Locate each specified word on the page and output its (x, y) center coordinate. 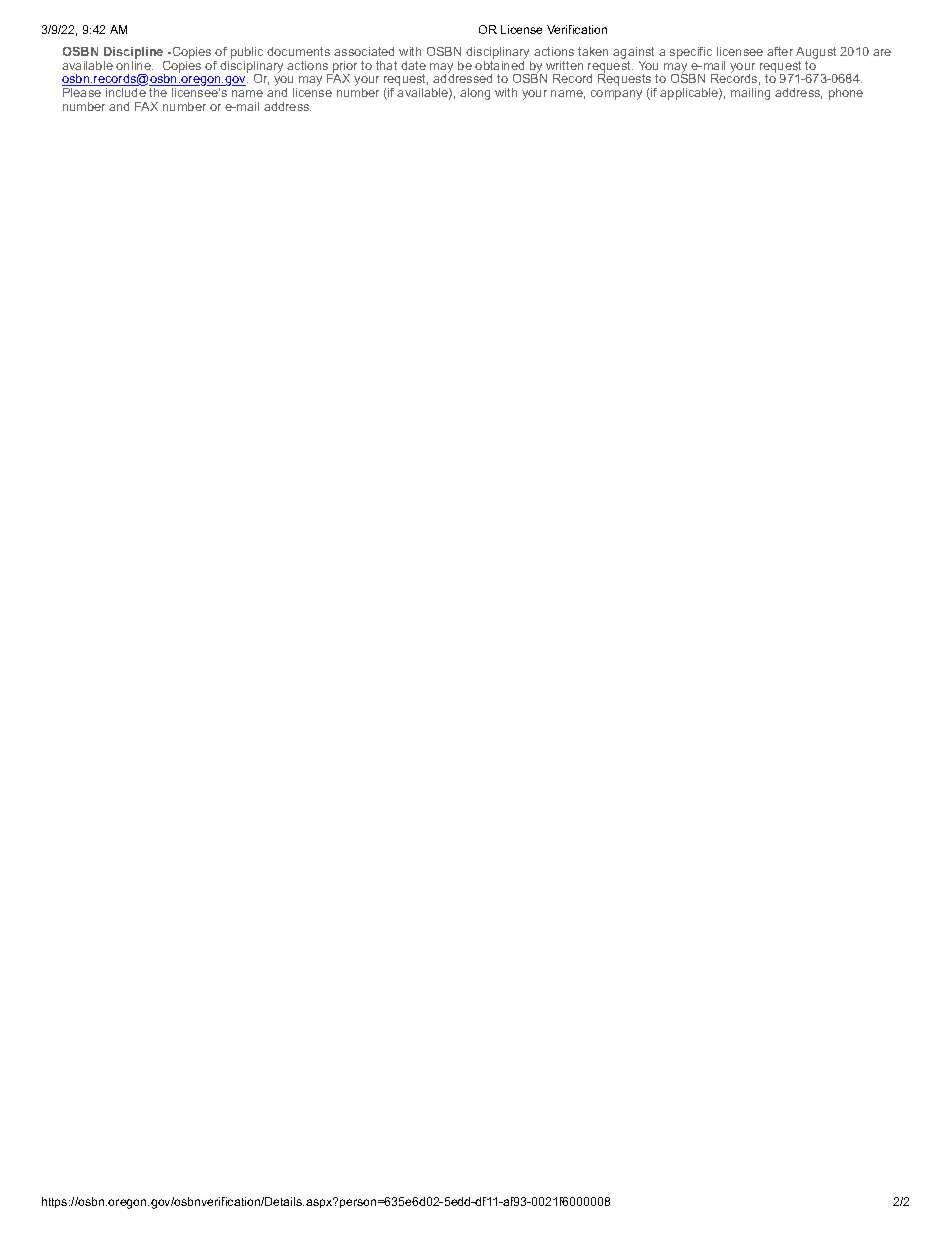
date (413, 65)
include (126, 92)
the (158, 92)
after (780, 51)
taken (593, 51)
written (564, 65)
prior (344, 68)
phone (846, 94)
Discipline (135, 54)
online (134, 64)
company (616, 95)
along (475, 94)
